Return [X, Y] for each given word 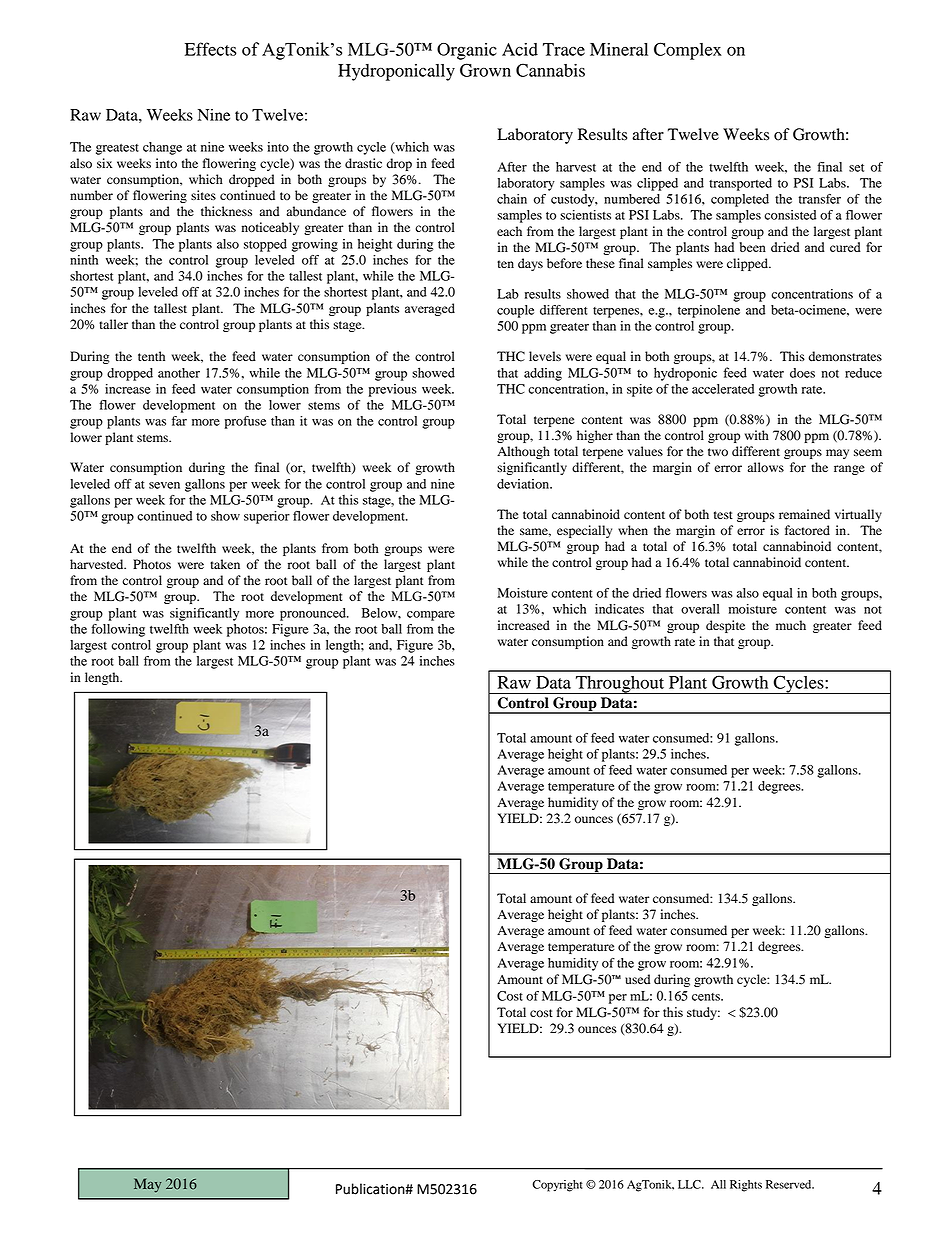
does [802, 373]
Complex [688, 51]
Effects [211, 49]
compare [431, 616]
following [118, 630]
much [791, 625]
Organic [467, 51]
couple [515, 311]
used [637, 979]
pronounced [314, 614]
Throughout [620, 685]
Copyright [557, 1186]
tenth [151, 356]
